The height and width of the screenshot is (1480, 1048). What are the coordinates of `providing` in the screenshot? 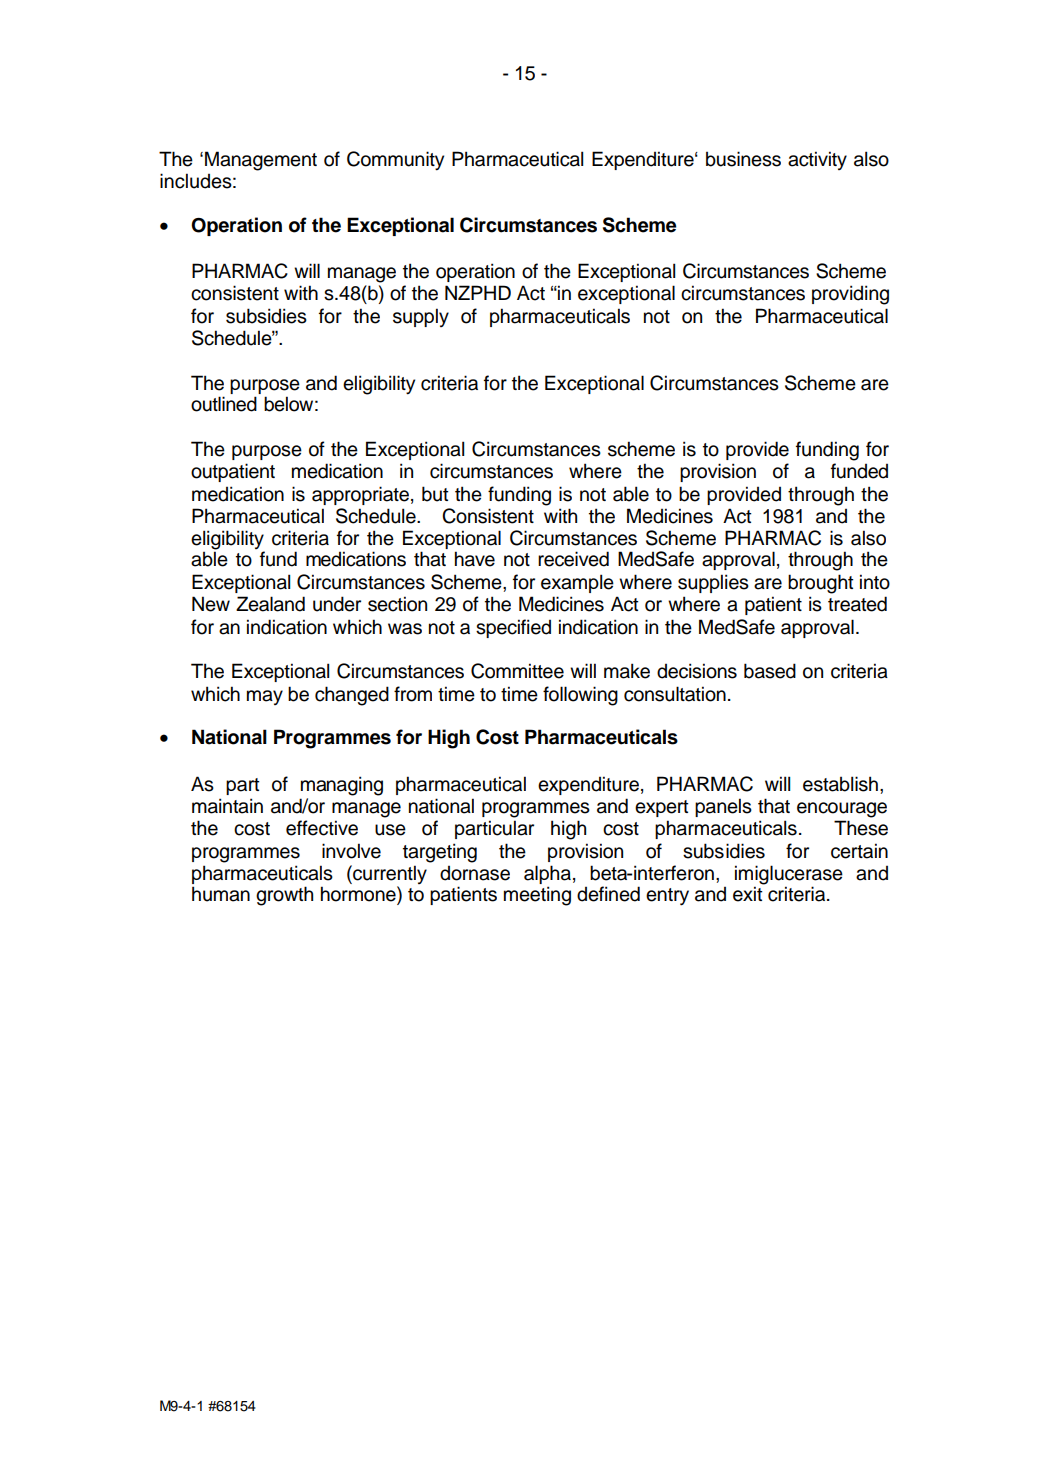 It's located at (850, 295).
